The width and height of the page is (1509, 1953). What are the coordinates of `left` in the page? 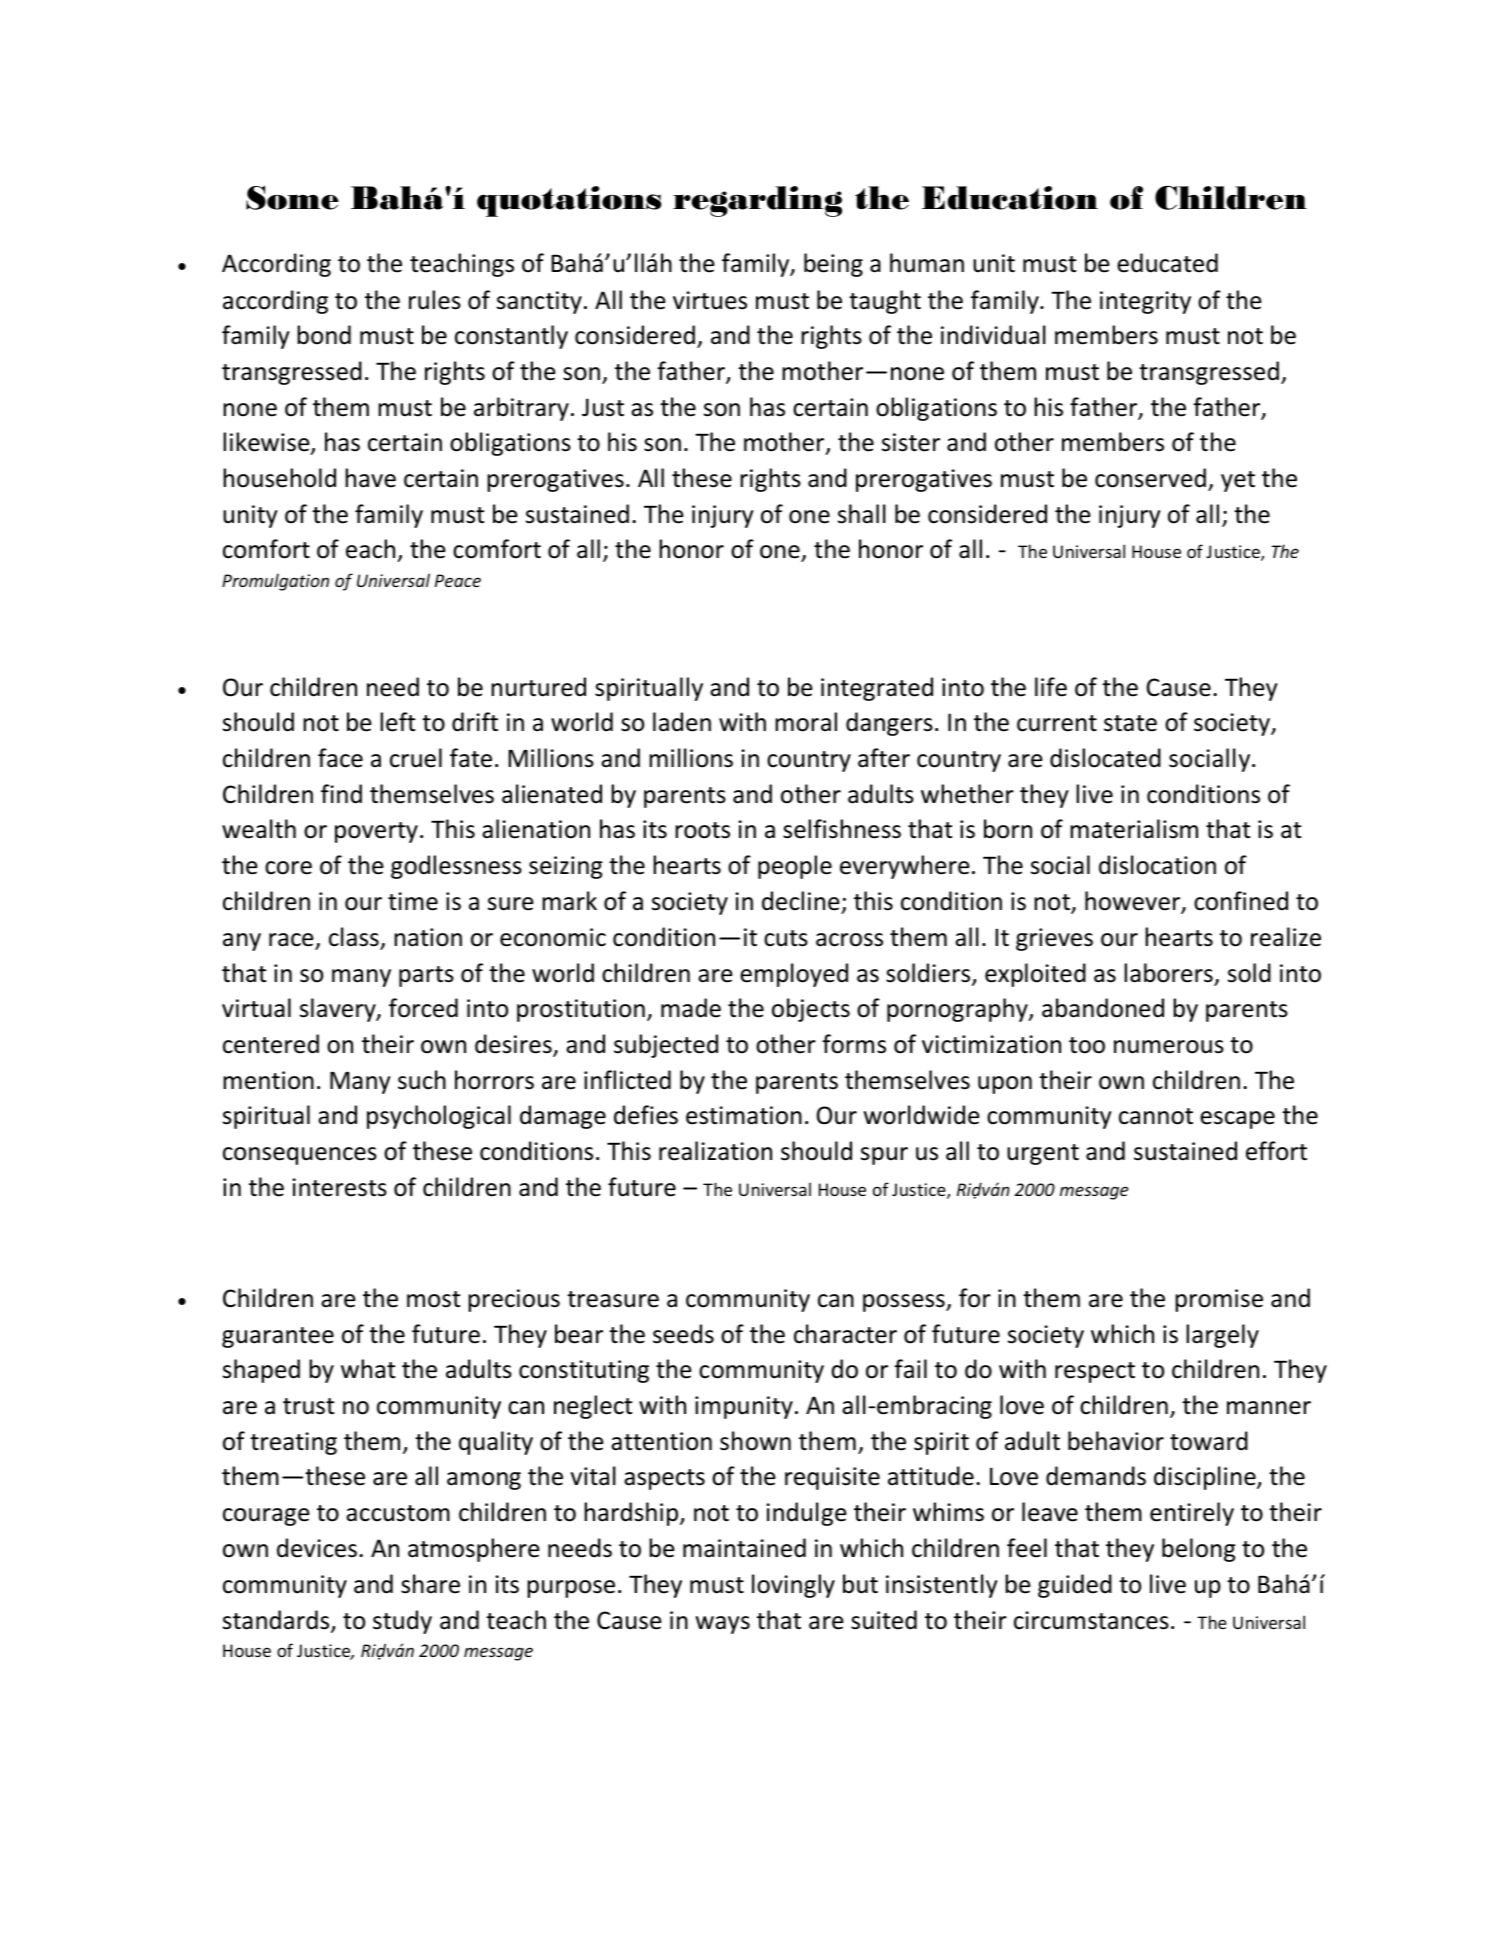 It's located at (398, 722).
